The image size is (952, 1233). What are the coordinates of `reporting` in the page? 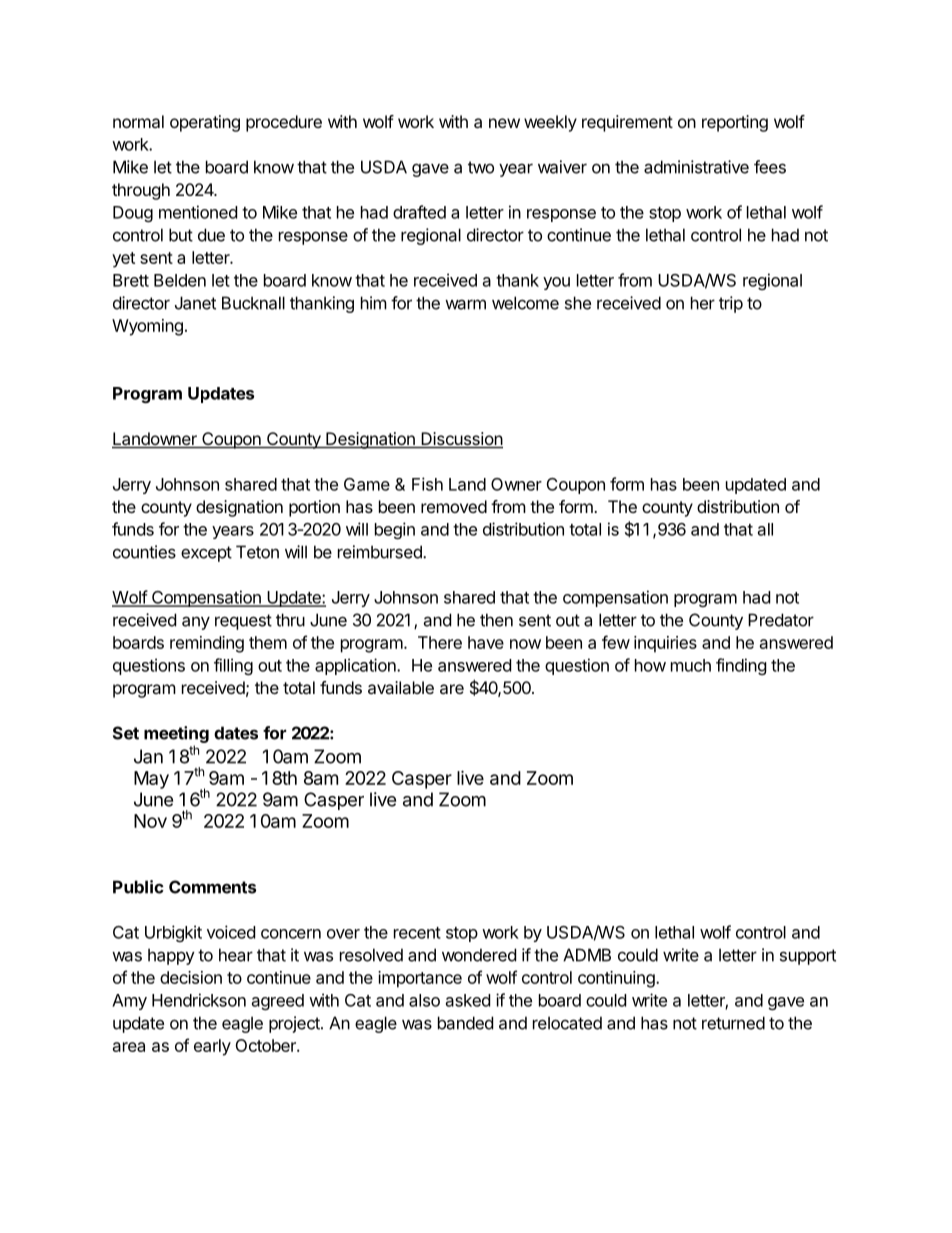 It's located at (735, 123).
